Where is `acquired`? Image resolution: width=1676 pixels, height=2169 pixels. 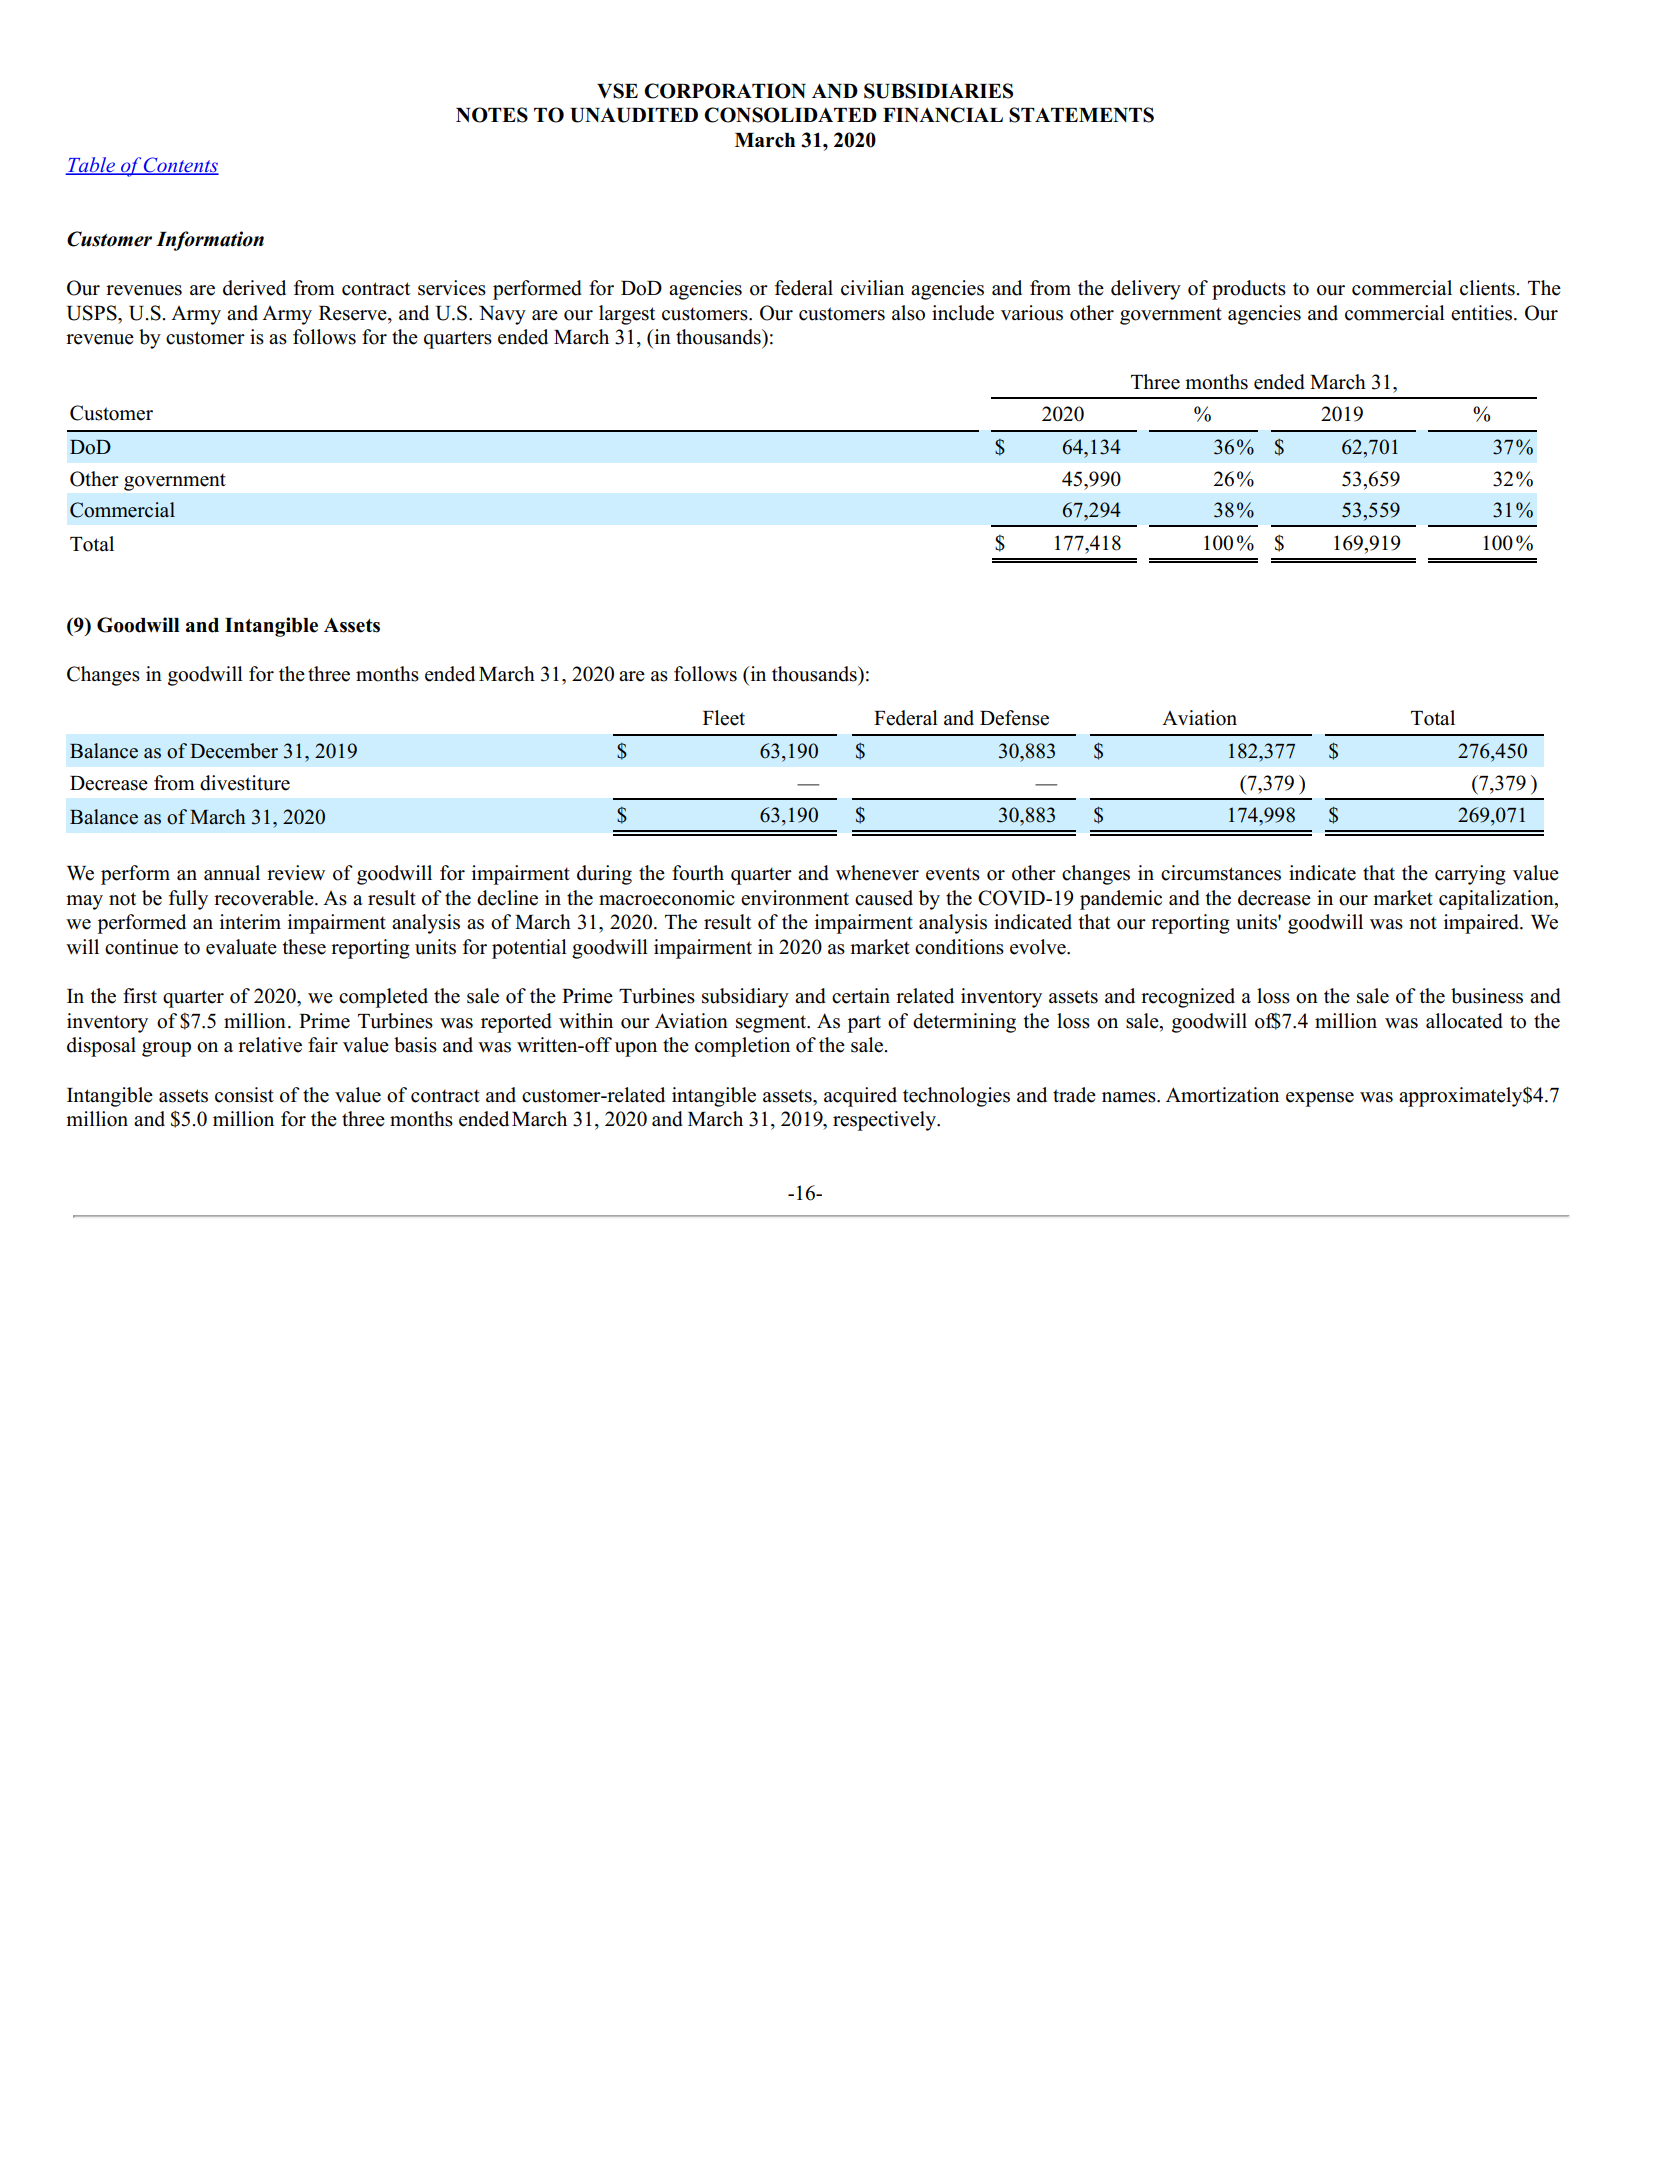
acquired is located at coordinates (860, 1097).
